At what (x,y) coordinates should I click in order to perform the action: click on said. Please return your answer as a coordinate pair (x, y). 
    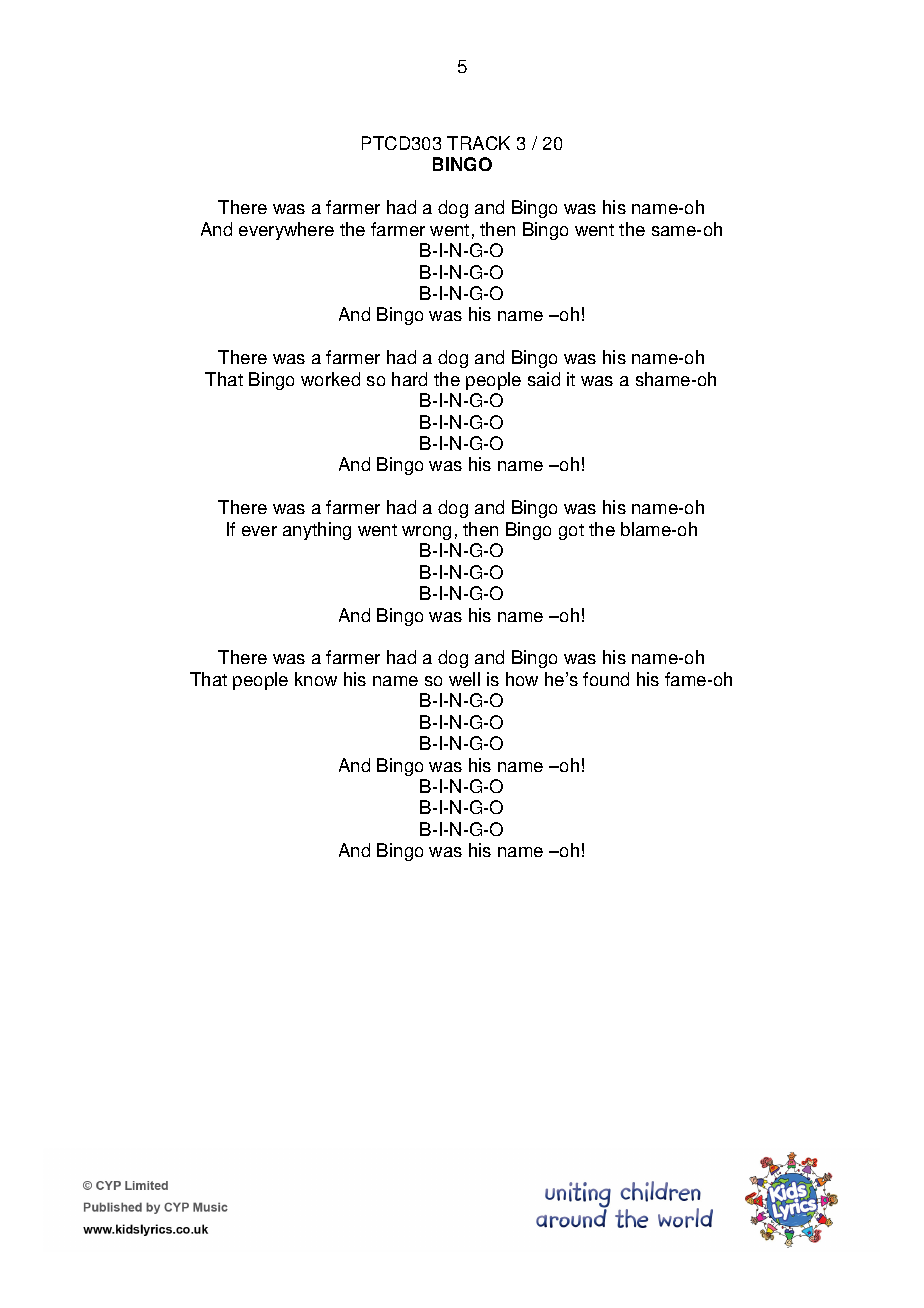
    Looking at the image, I should click on (544, 379).
